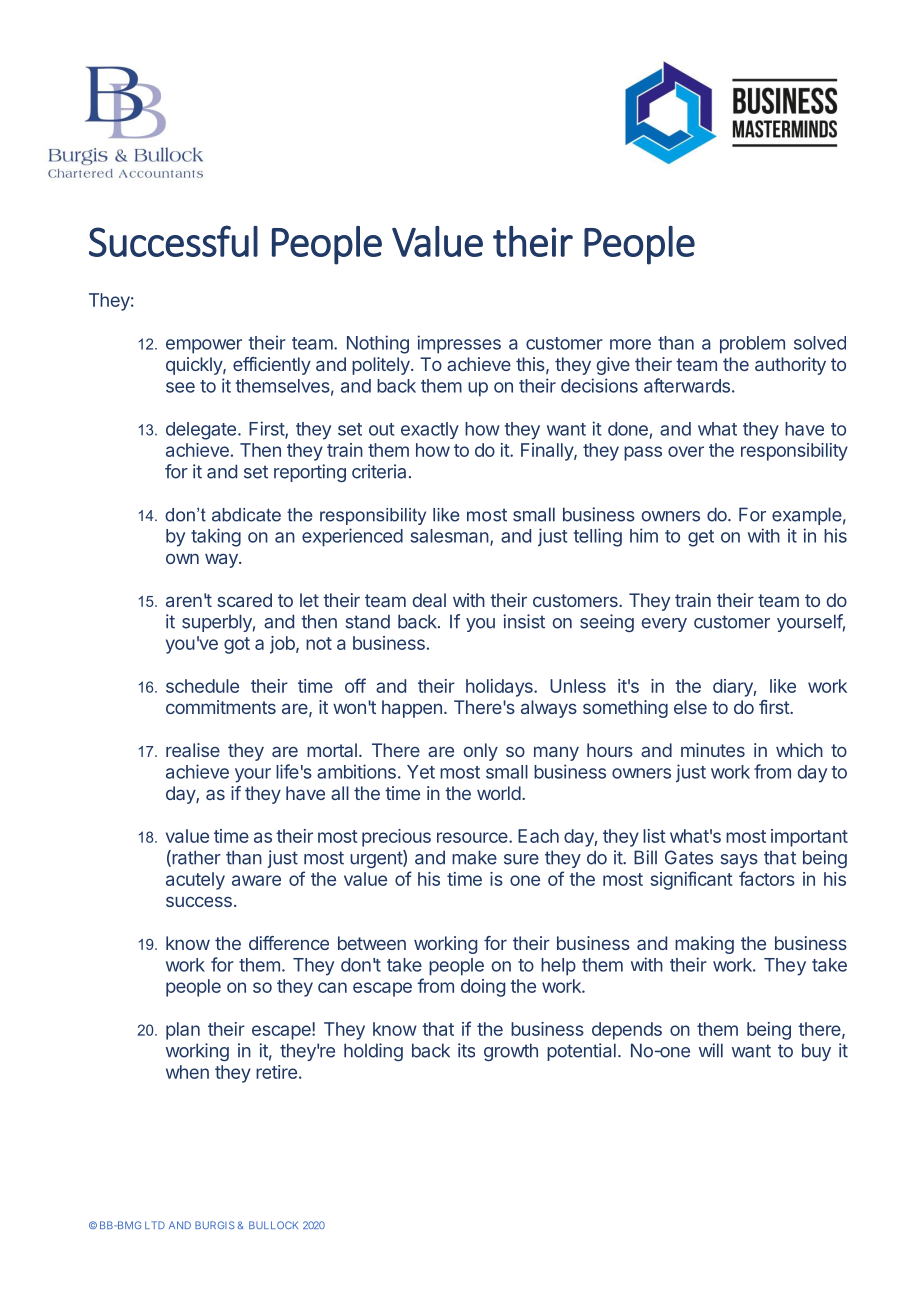 The width and height of the screenshot is (924, 1308). Describe the element at coordinates (664, 625) in the screenshot. I see `every` at that location.
